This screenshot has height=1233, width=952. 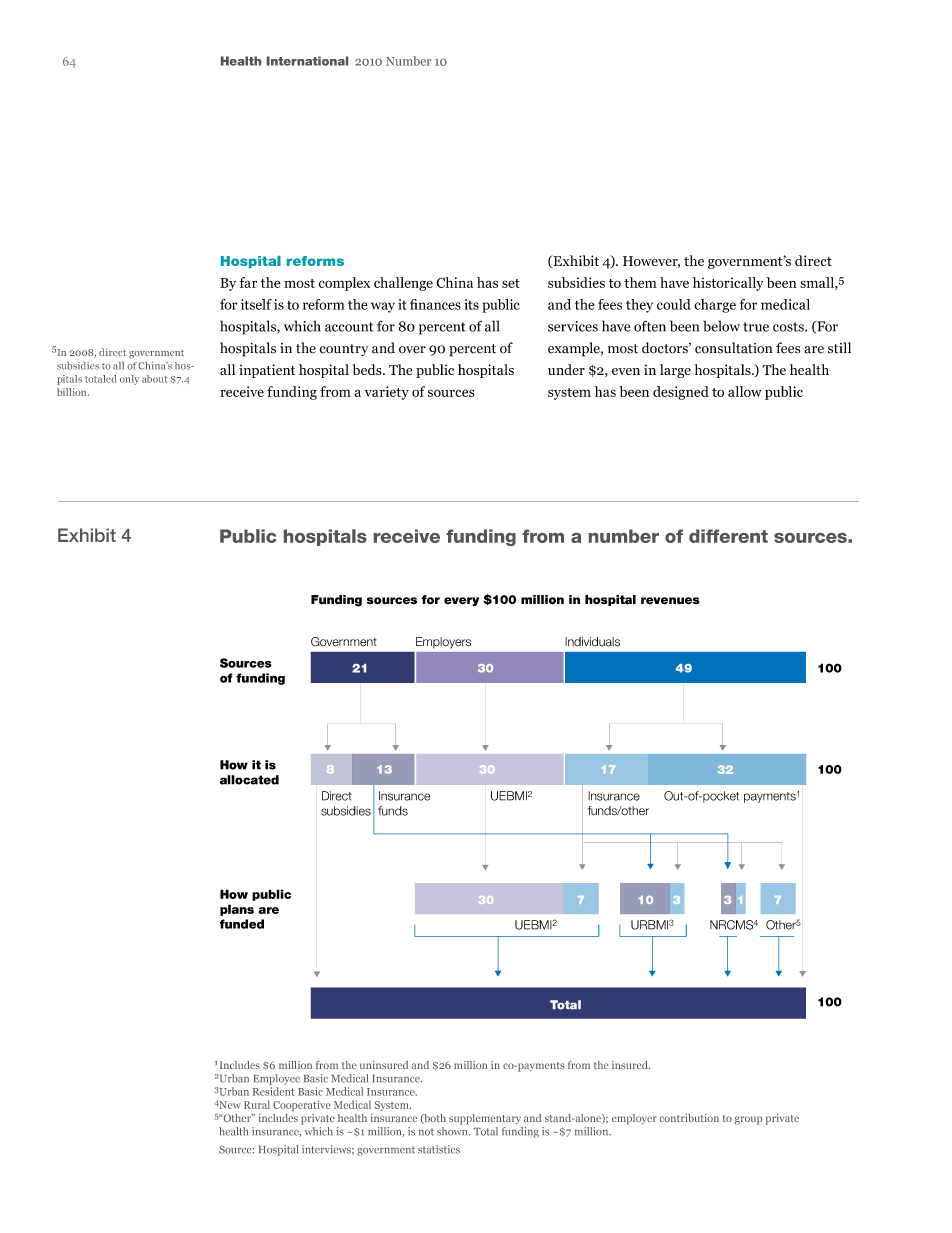 I want to click on plans, so click(x=237, y=910).
